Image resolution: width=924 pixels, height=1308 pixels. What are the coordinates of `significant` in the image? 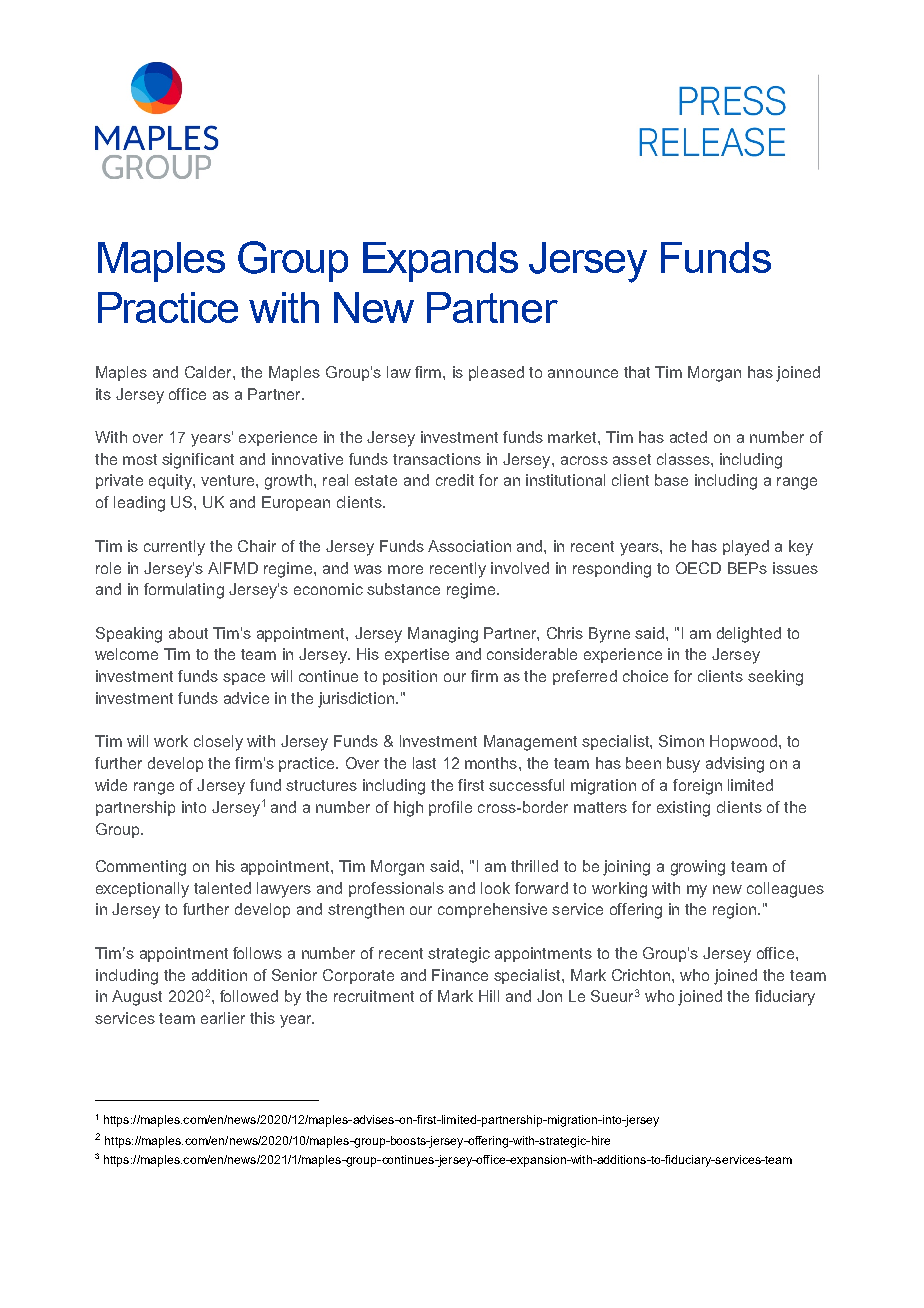 It's located at (198, 461).
